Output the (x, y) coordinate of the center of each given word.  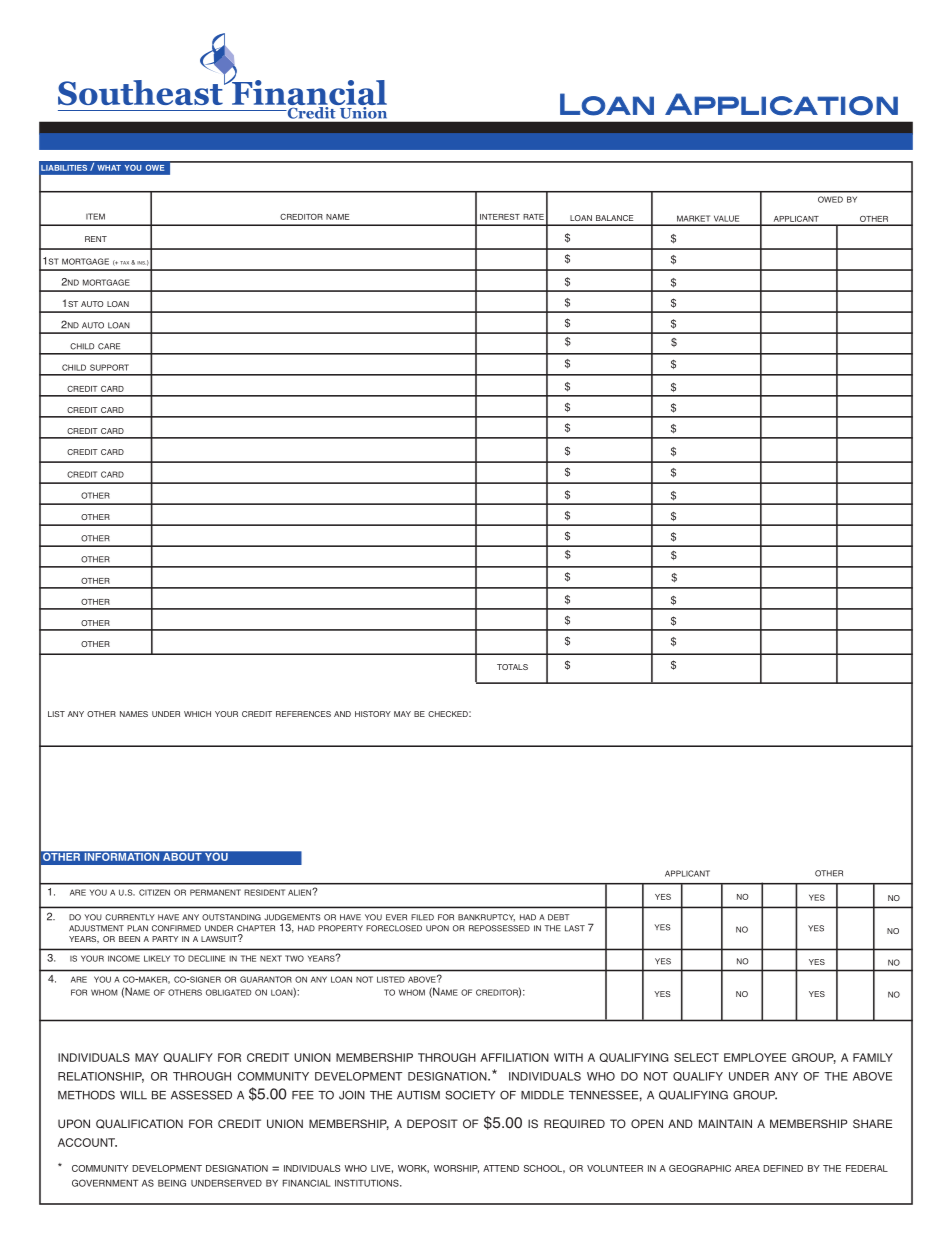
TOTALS (512, 667)
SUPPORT (109, 367)
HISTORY (373, 714)
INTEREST (500, 217)
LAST (575, 928)
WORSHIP (456, 1169)
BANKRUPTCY (486, 918)
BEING (172, 1183)
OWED (830, 199)
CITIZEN (154, 892)
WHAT (109, 168)
